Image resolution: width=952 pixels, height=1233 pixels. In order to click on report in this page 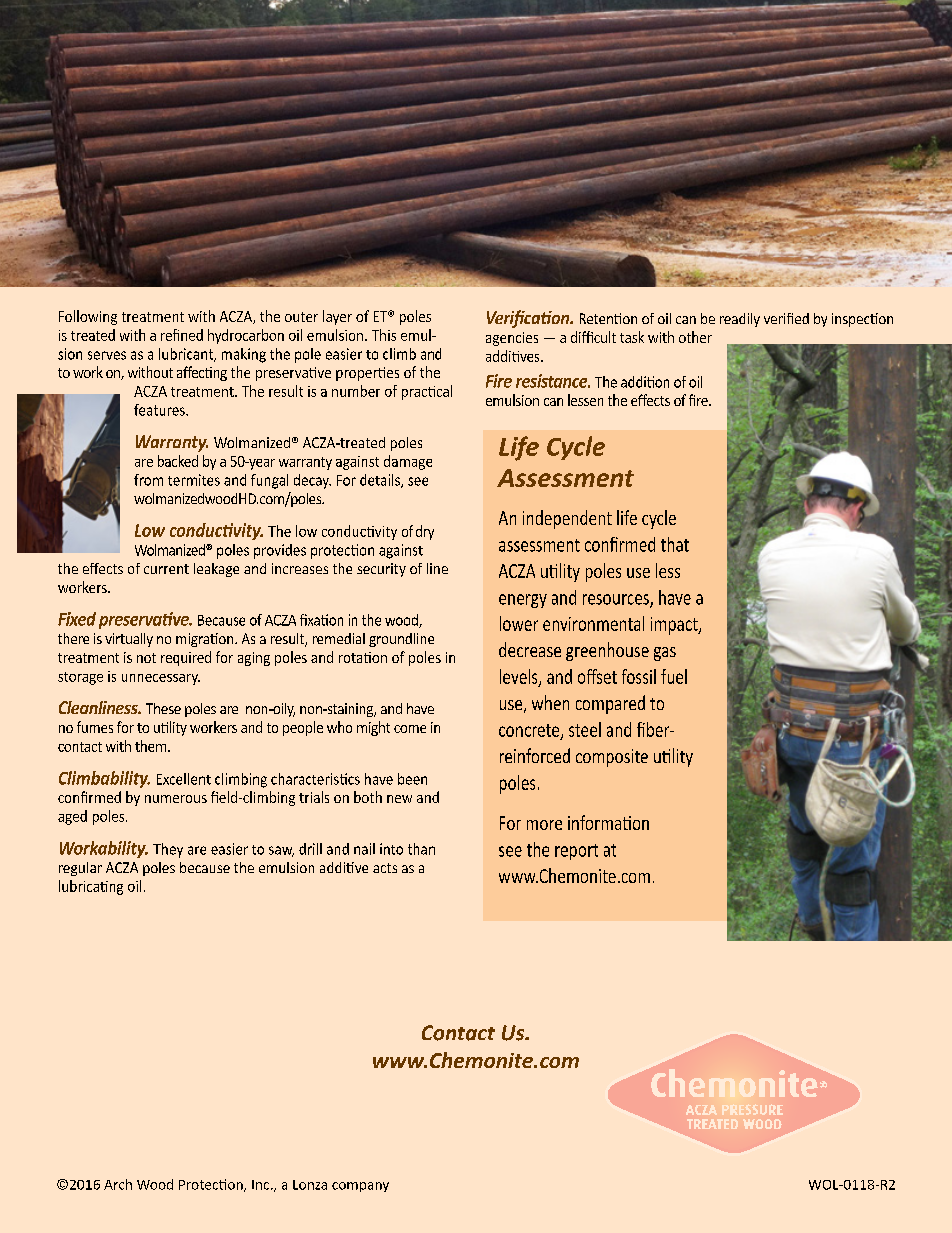, I will do `click(576, 852)`.
